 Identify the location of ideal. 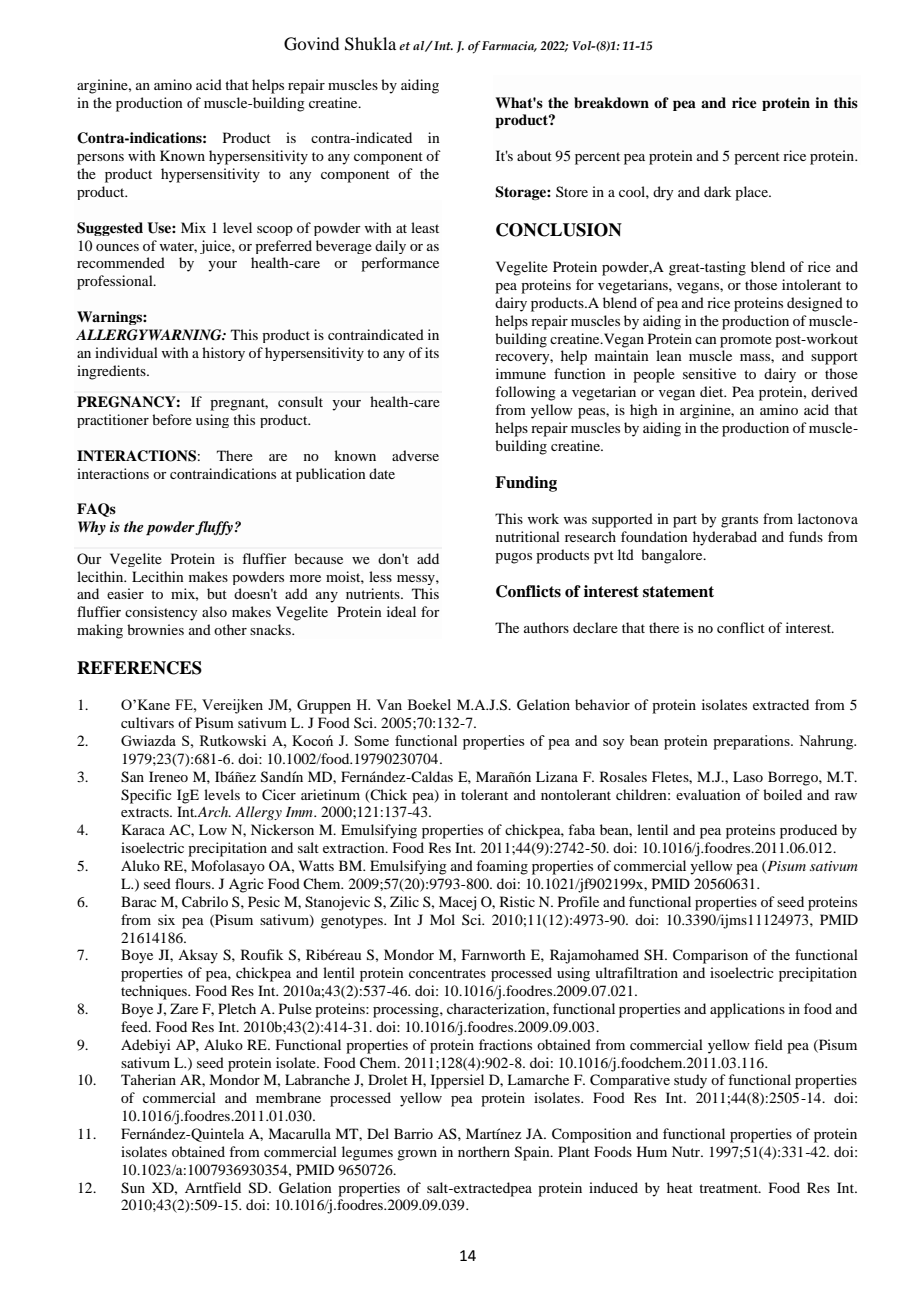
(401, 611).
